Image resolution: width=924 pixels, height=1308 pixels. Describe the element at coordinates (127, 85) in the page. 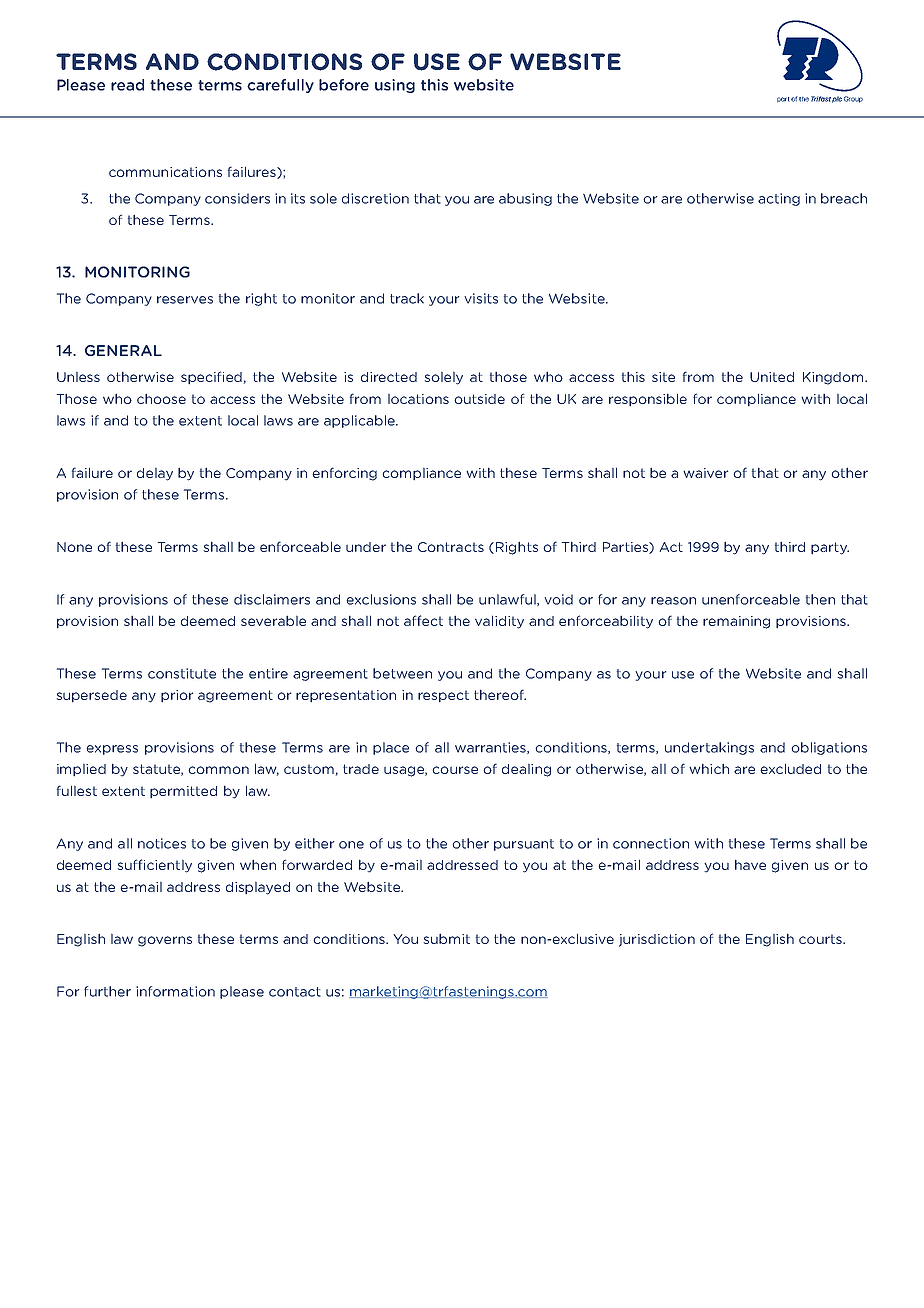

I see `read` at that location.
